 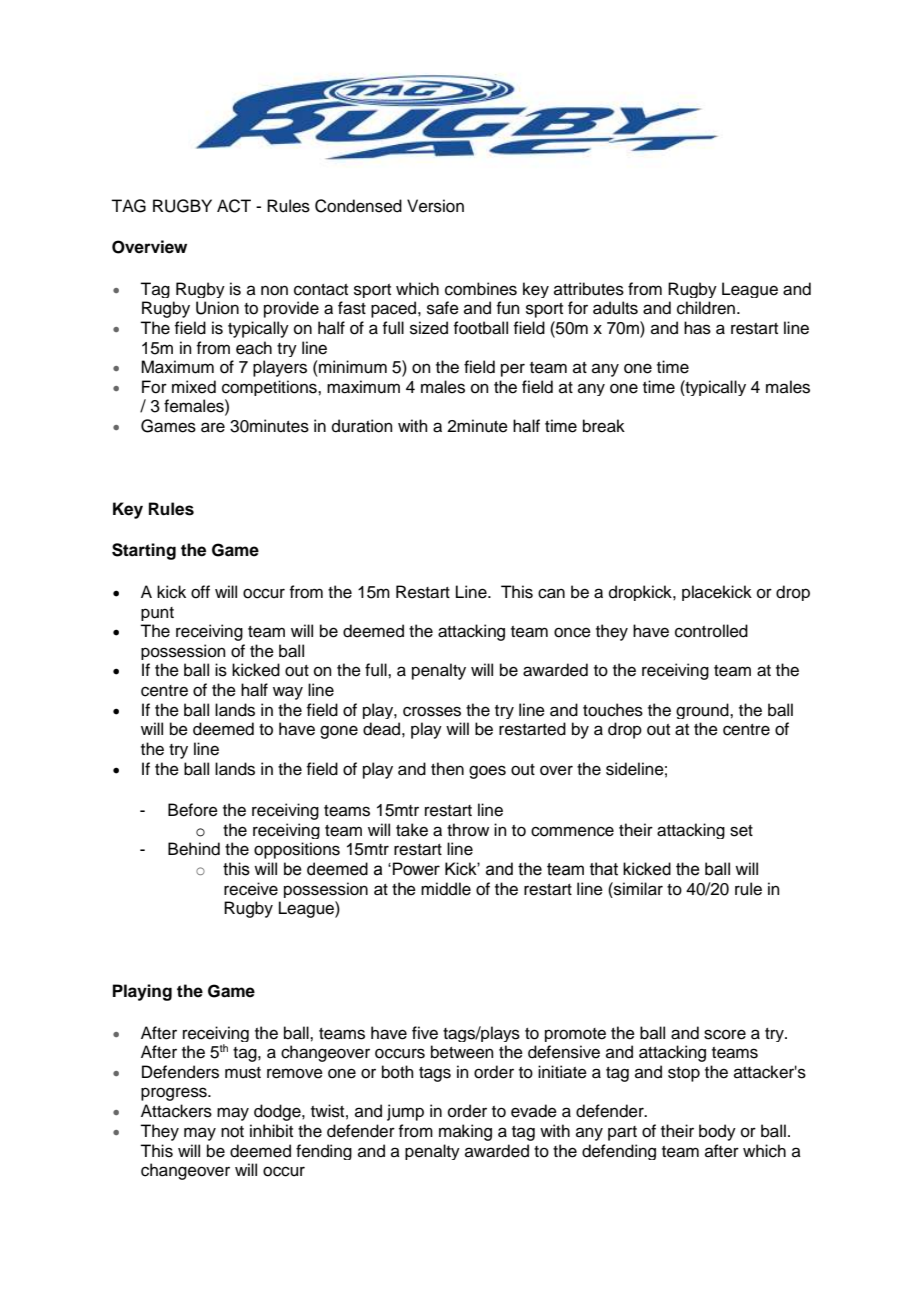 I want to click on ground, so click(x=703, y=711).
